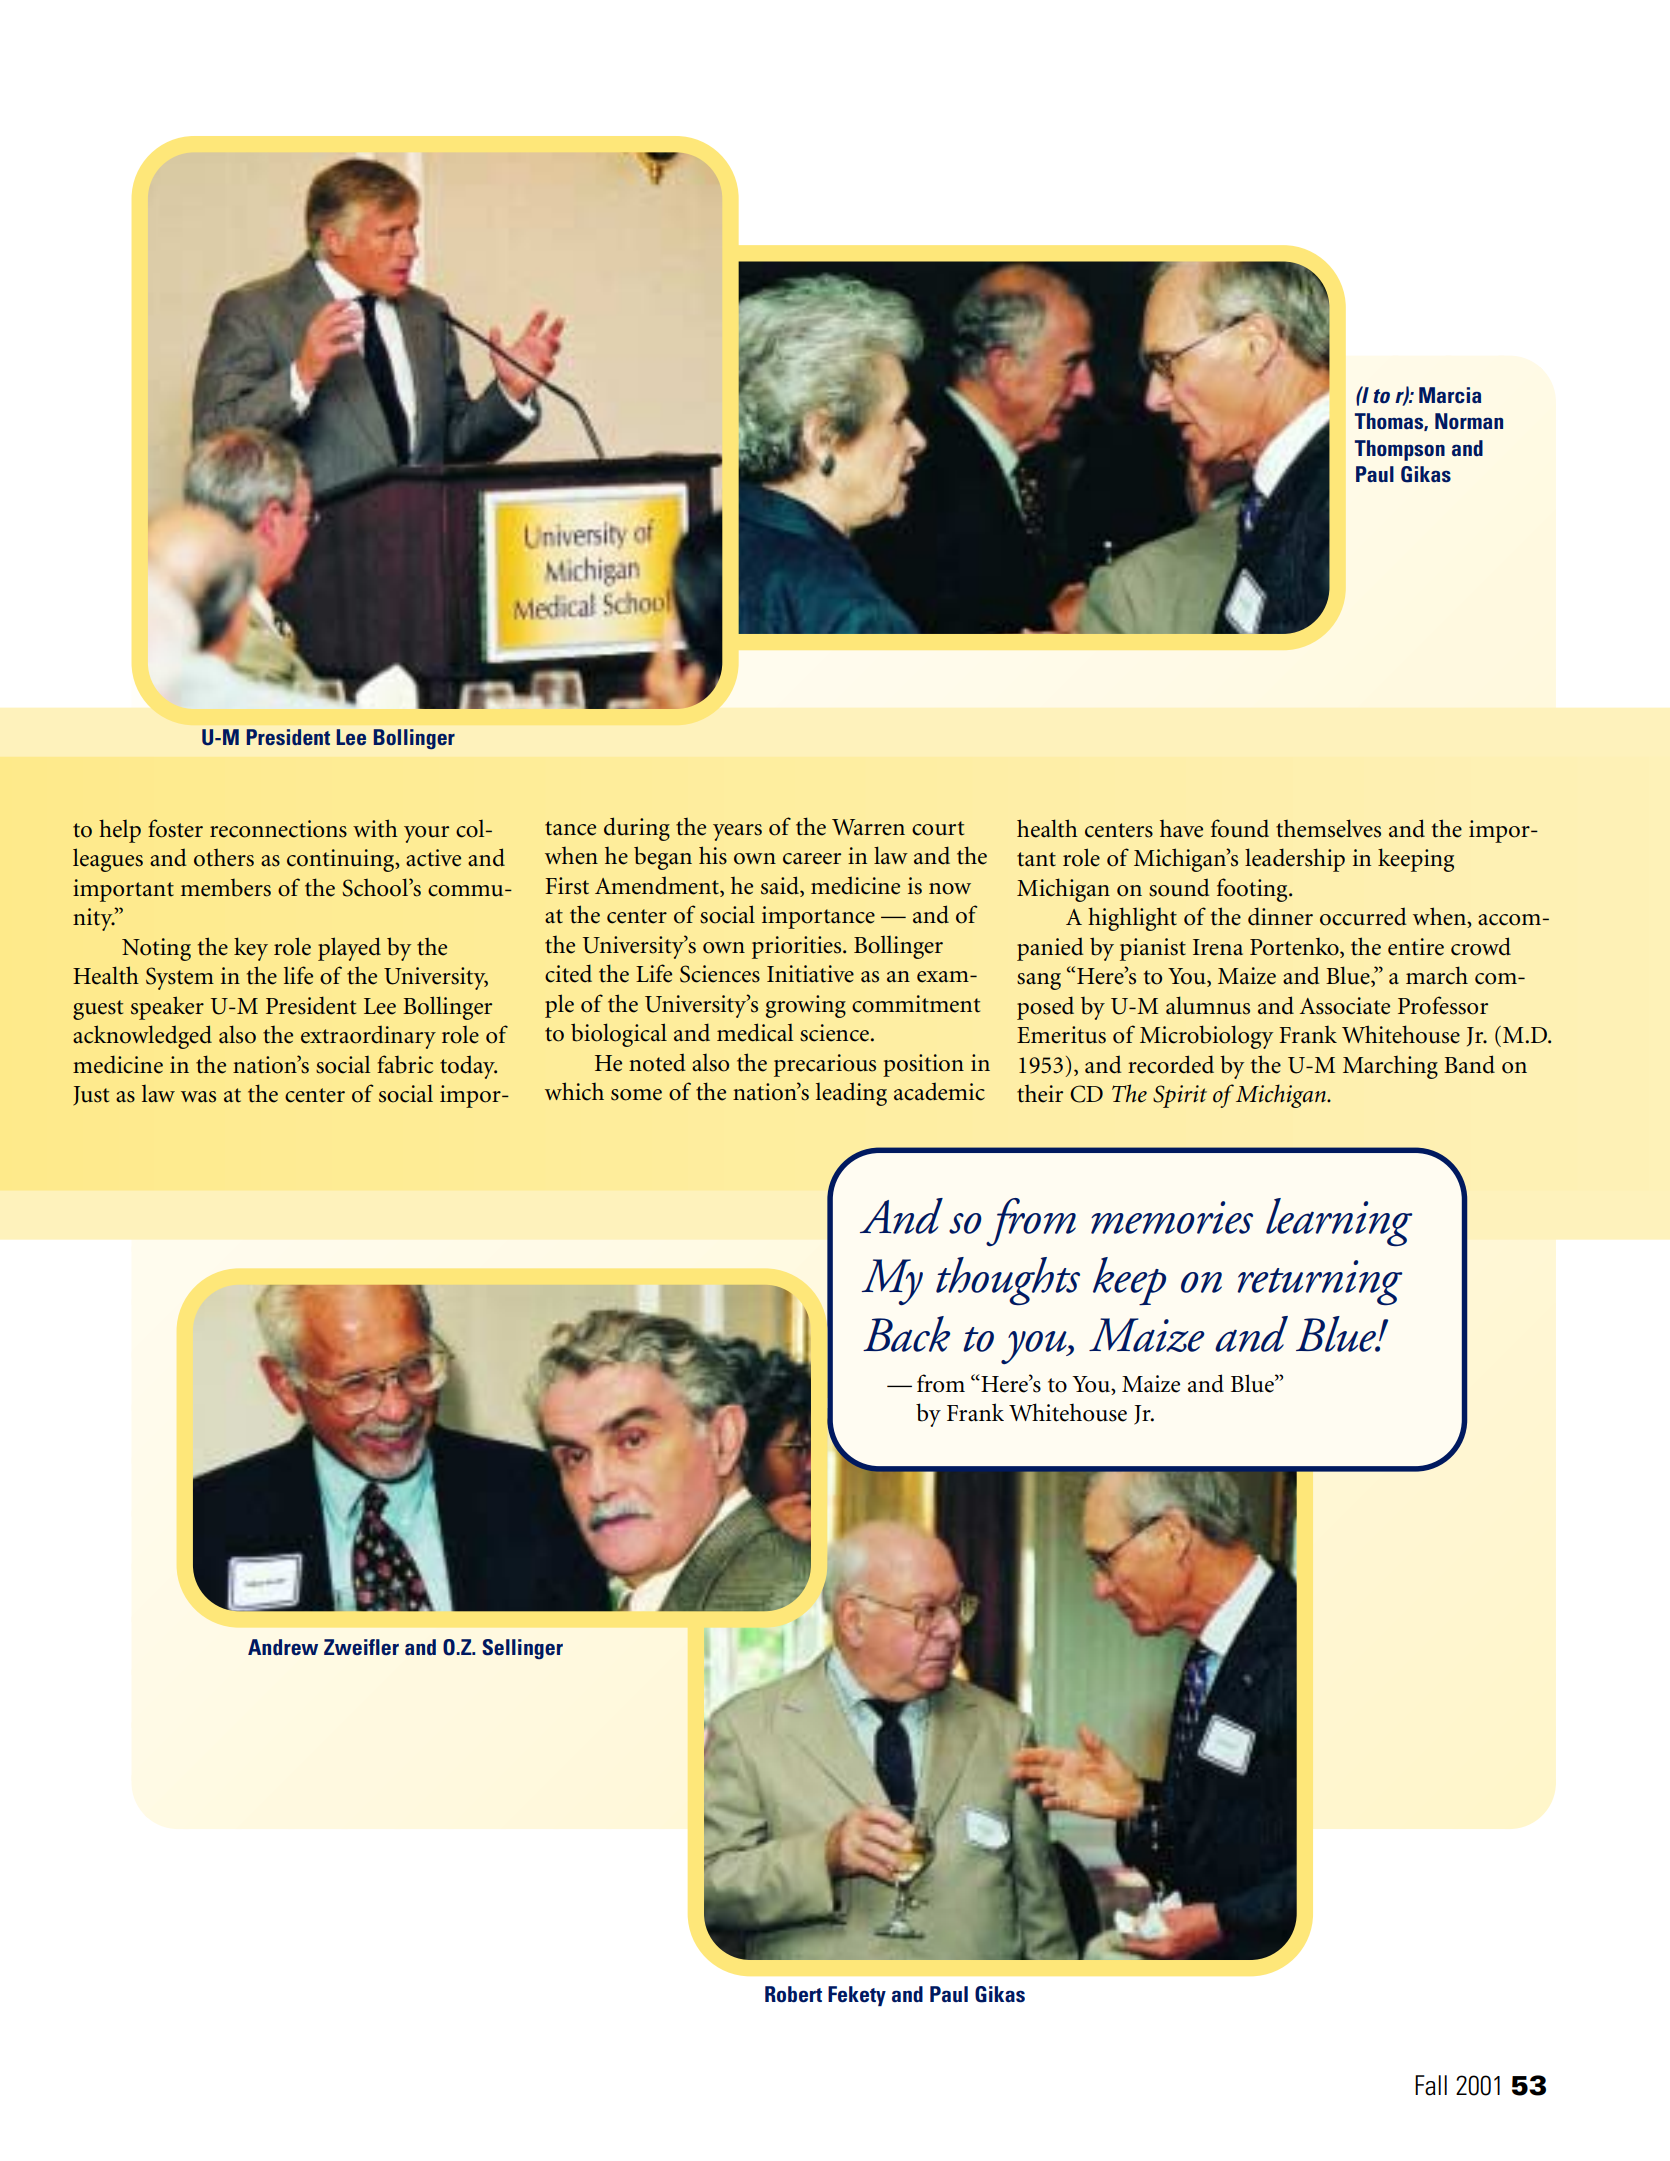 The width and height of the screenshot is (1670, 2161). I want to click on Back, so click(906, 1334).
